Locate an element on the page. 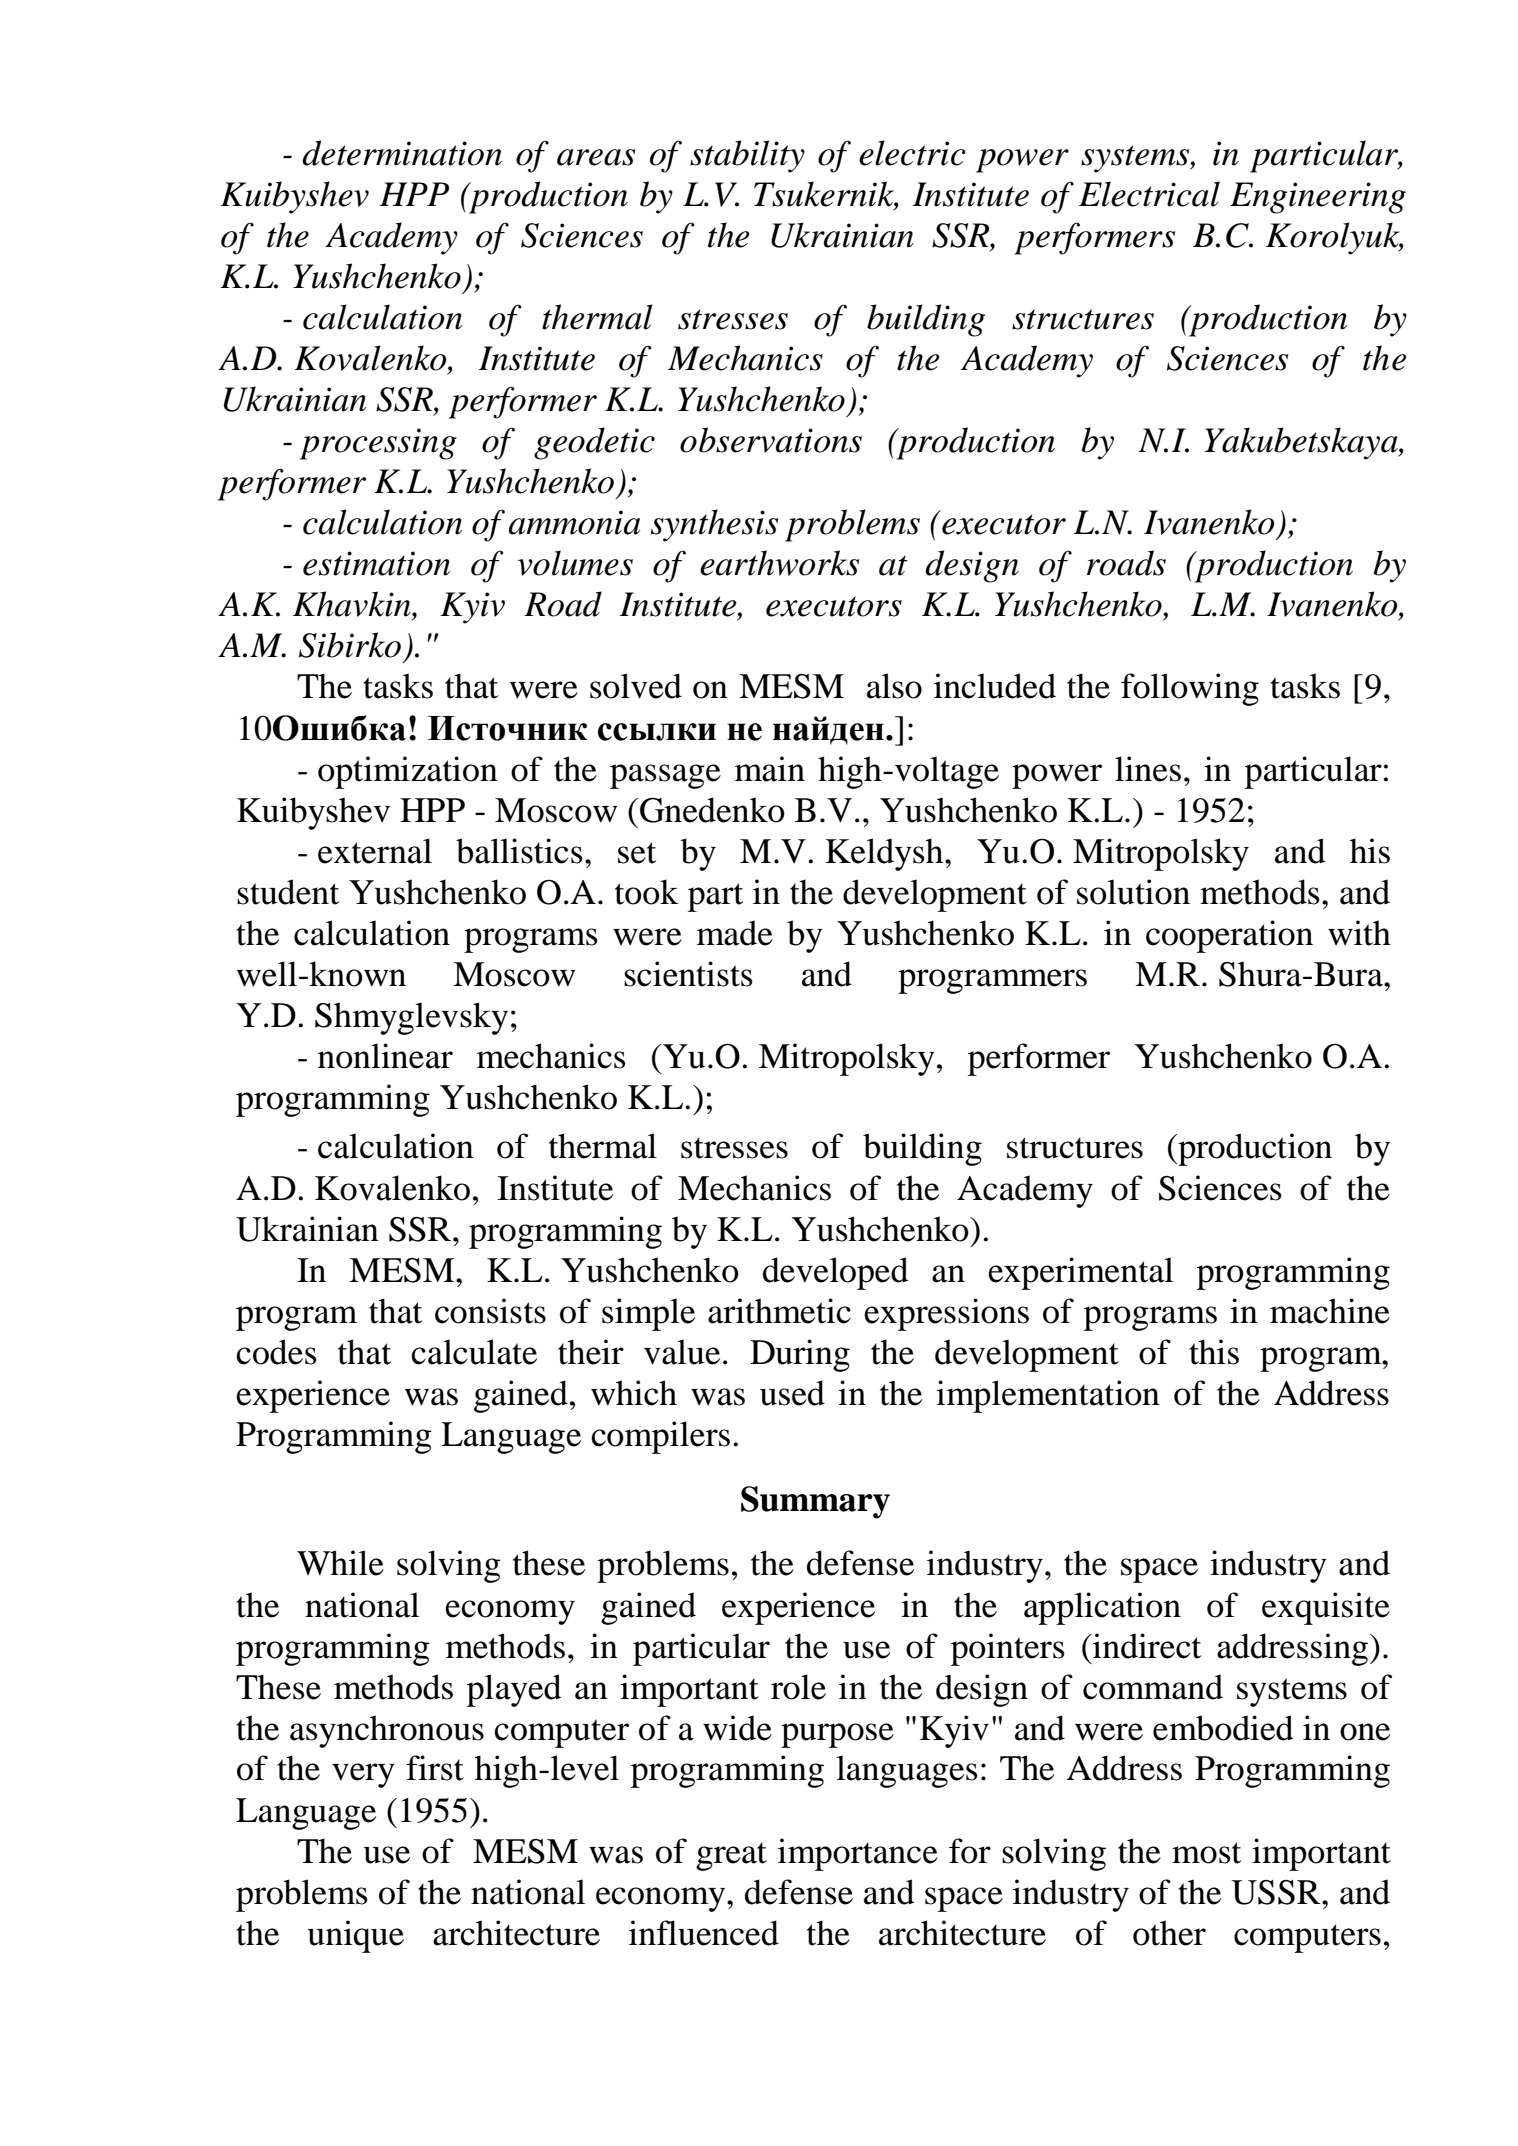 Image resolution: width=1518 pixels, height=2146 pixels. scientists is located at coordinates (688, 974).
